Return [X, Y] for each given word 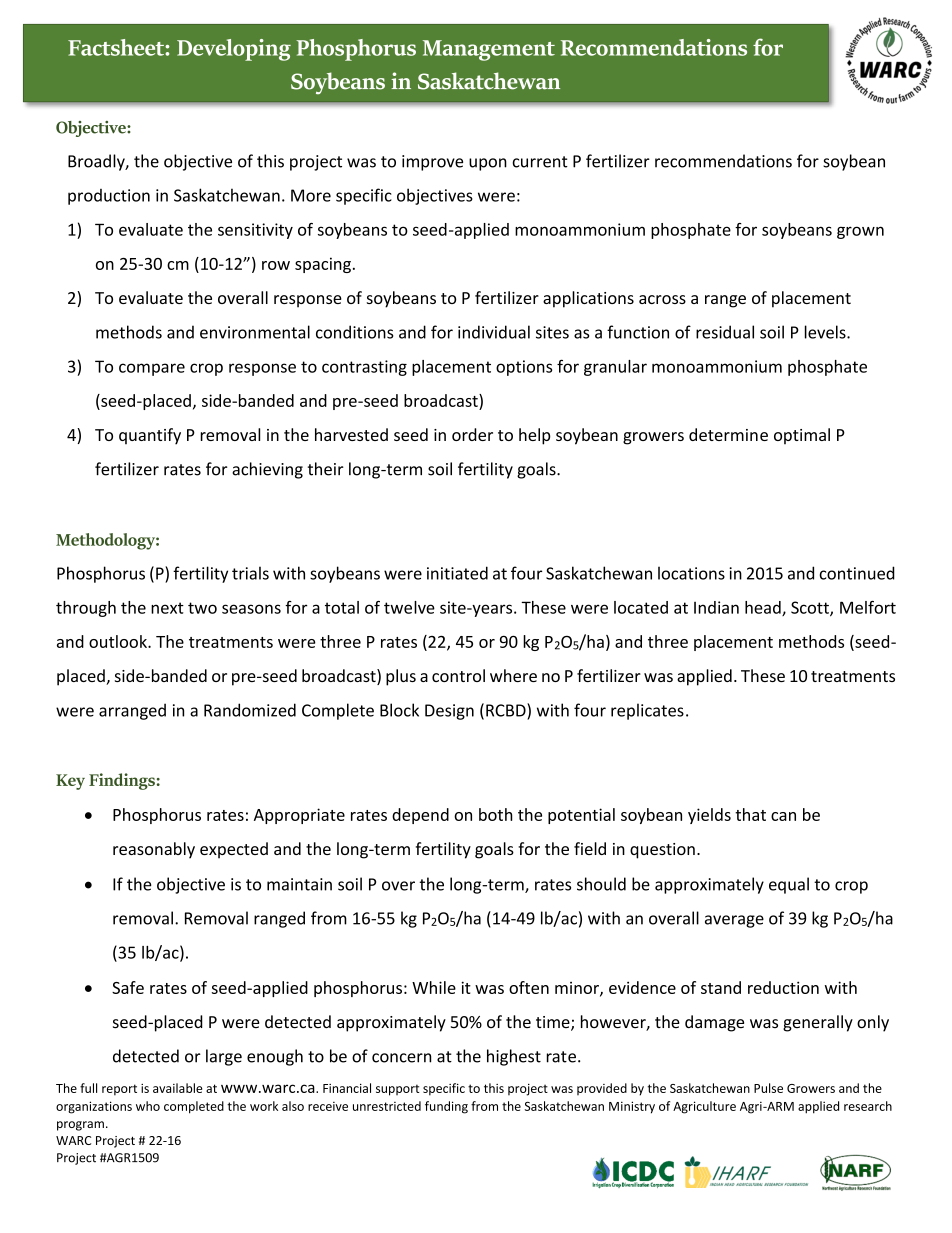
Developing [234, 50]
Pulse [768, 1088]
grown [860, 232]
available [177, 1088]
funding [446, 1107]
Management [489, 50]
